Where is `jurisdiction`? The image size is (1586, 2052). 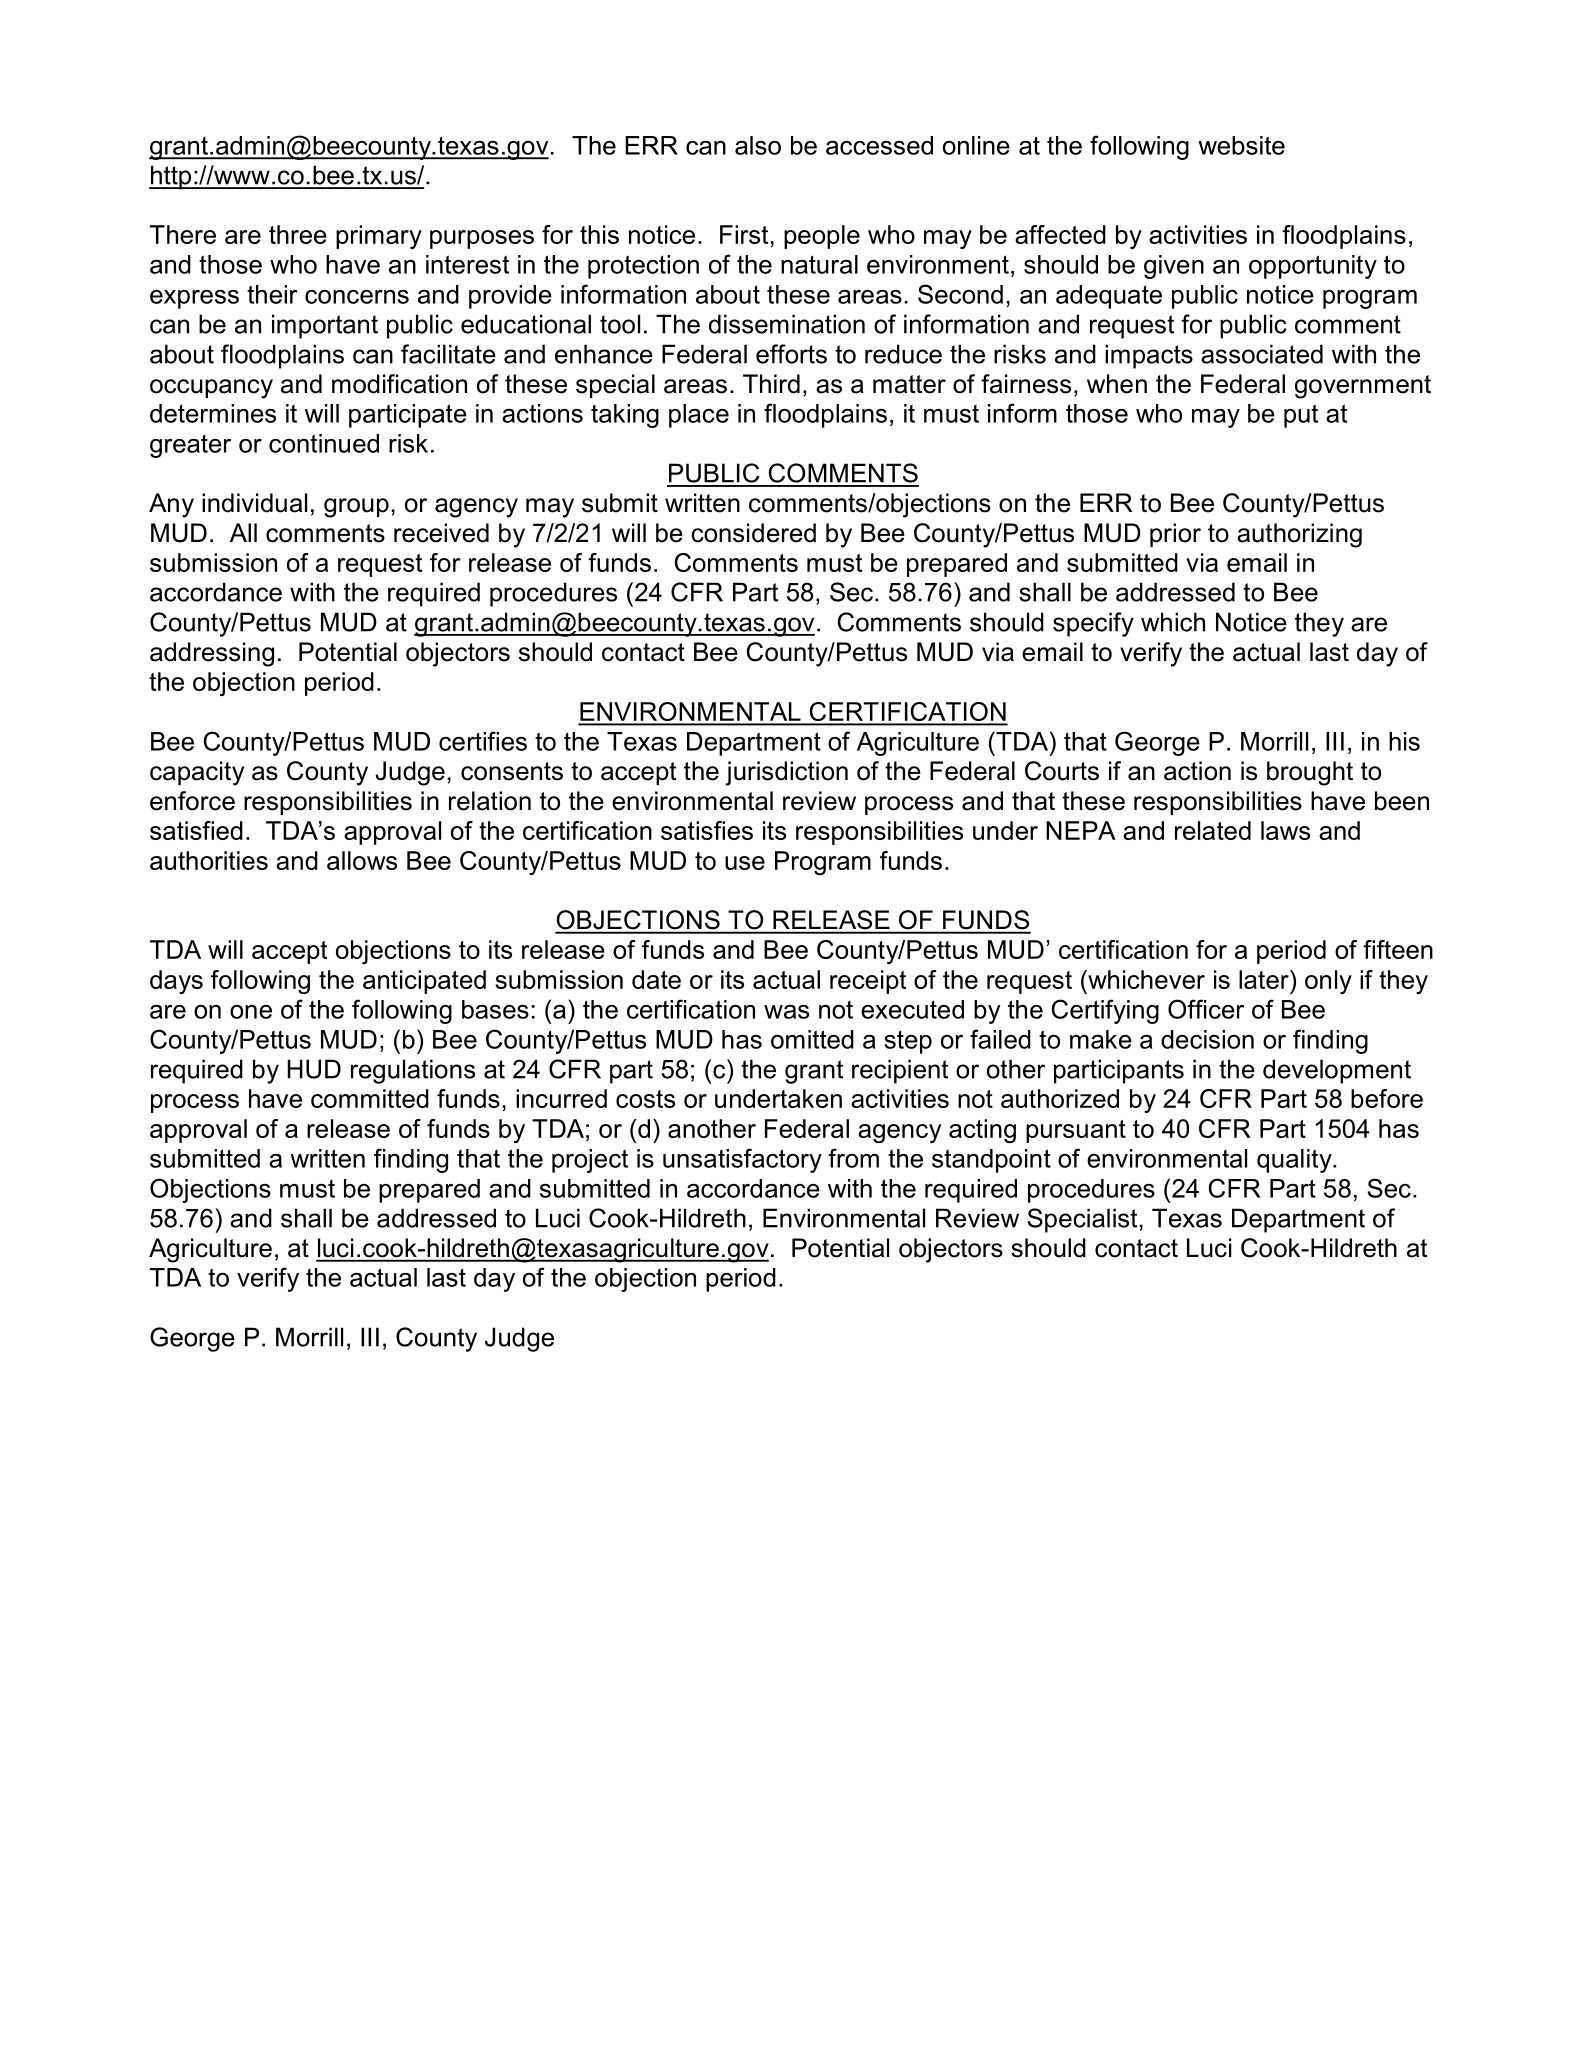
jurisdiction is located at coordinates (786, 773).
